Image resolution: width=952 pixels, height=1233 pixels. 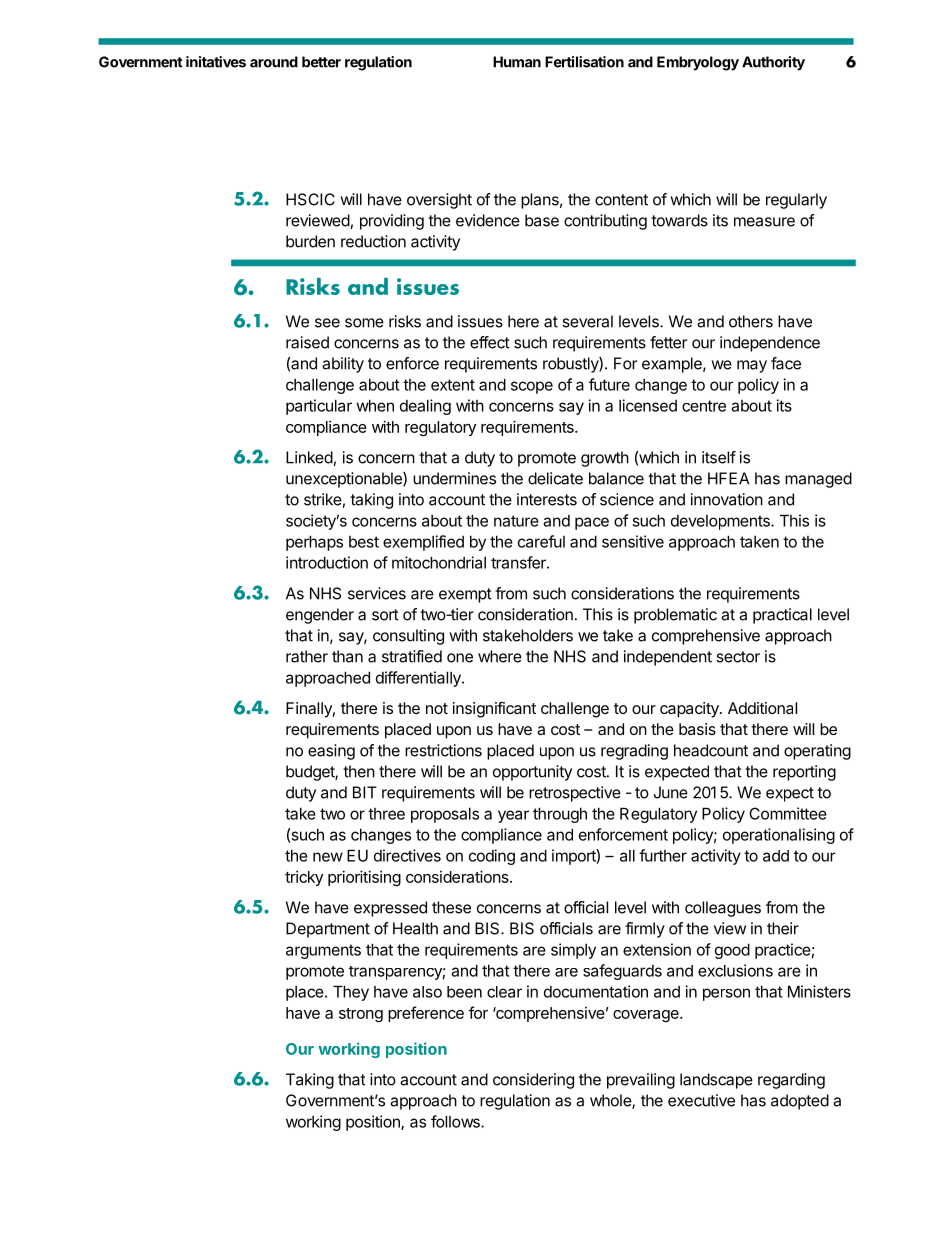 What do you see at coordinates (782, 616) in the screenshot?
I see `practical` at bounding box center [782, 616].
